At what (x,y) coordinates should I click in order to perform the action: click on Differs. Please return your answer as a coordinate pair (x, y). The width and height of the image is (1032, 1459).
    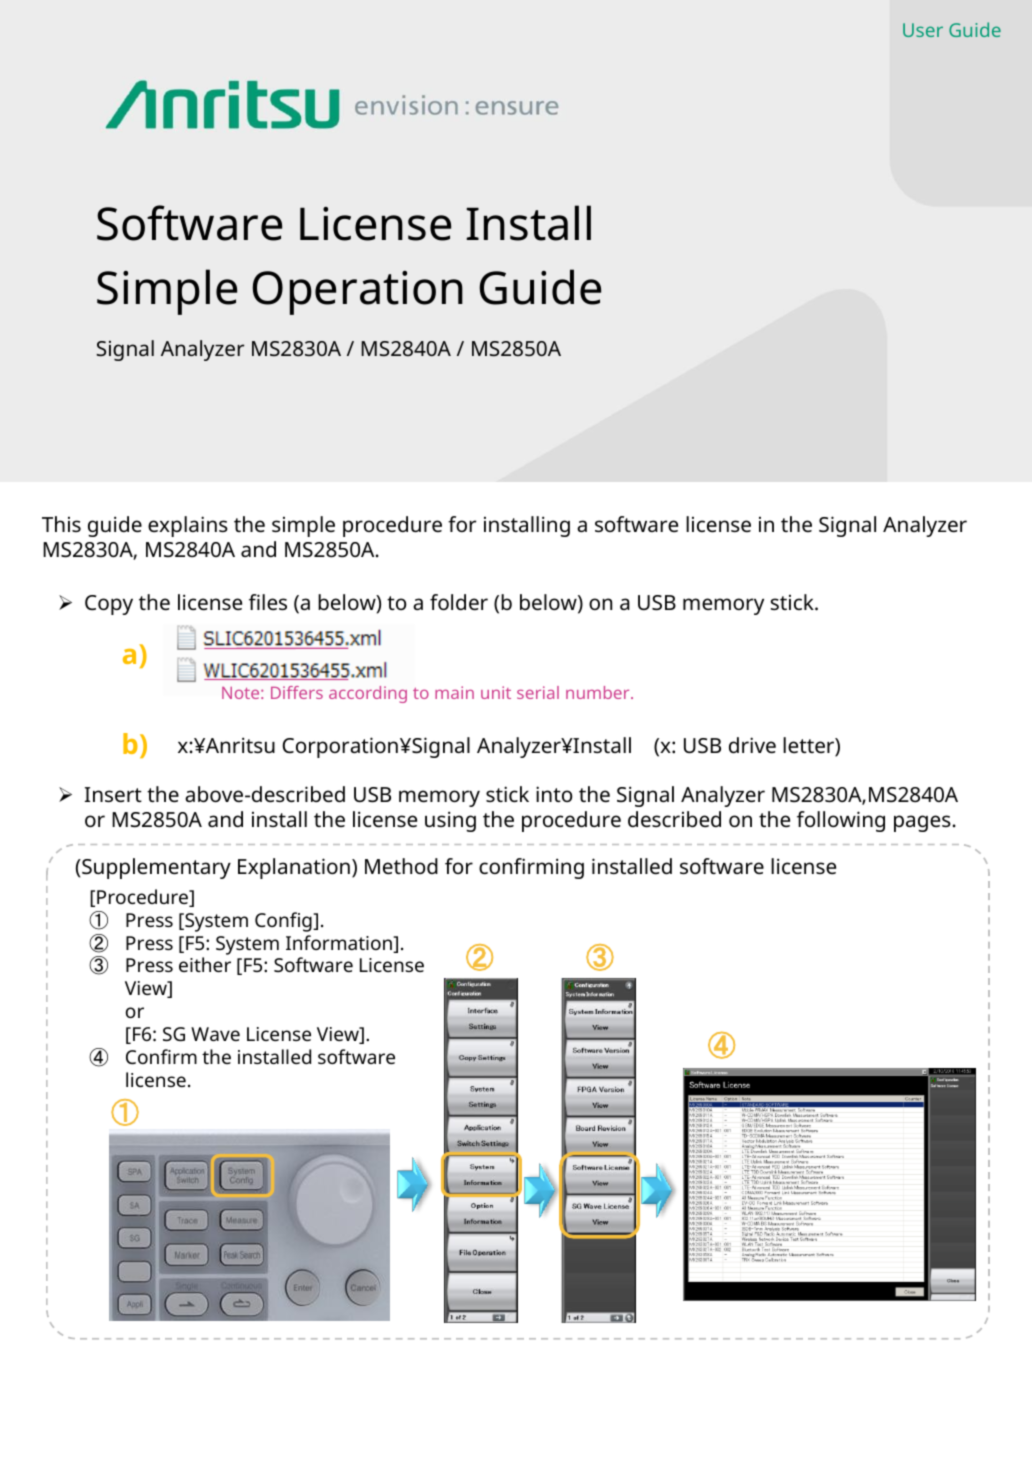
    Looking at the image, I should click on (297, 692).
